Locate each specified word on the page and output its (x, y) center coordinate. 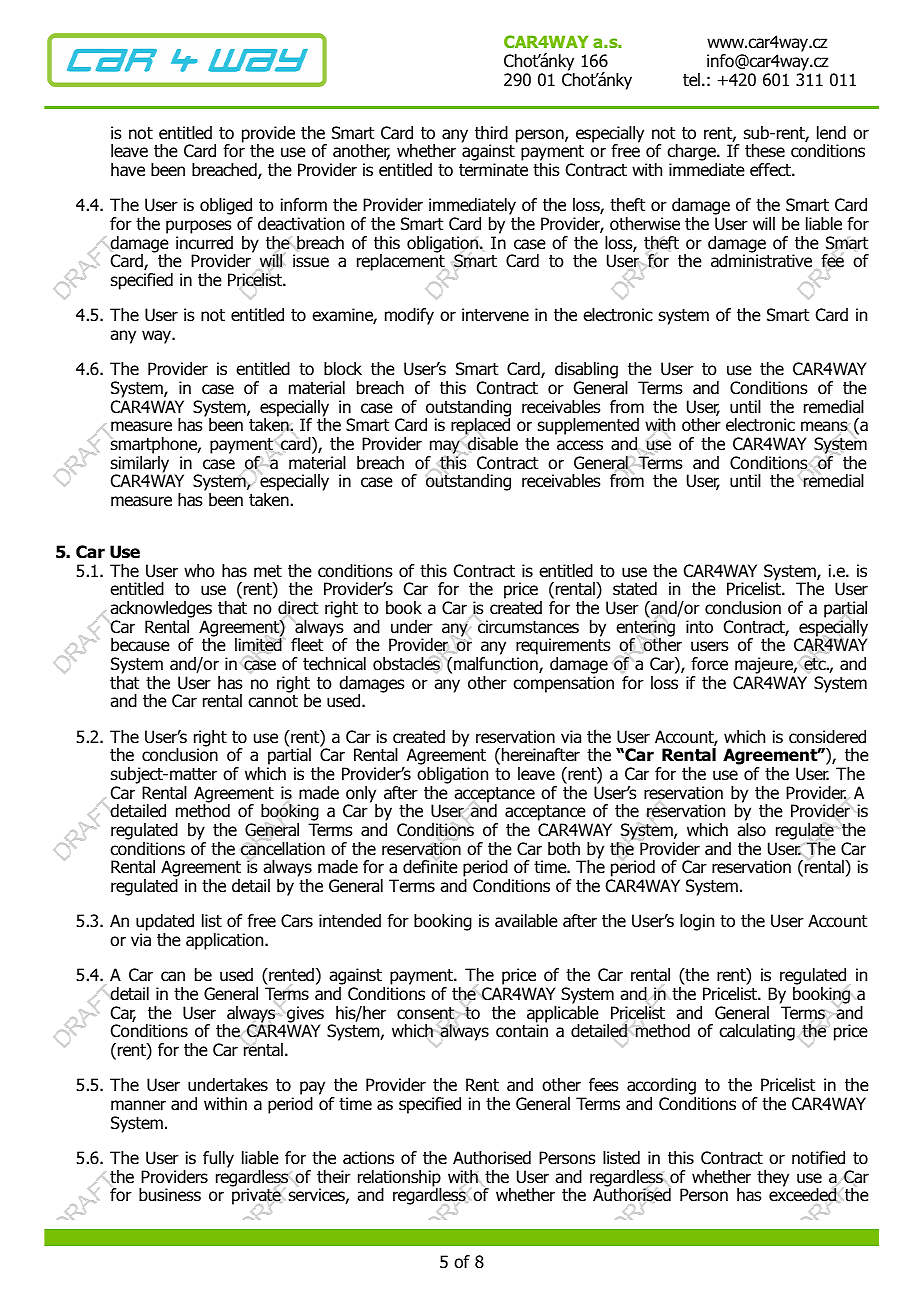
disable (493, 444)
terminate (493, 170)
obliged (226, 208)
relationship (400, 1179)
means (824, 428)
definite (430, 867)
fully (218, 1159)
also (751, 830)
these (765, 151)
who (199, 571)
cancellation (283, 848)
